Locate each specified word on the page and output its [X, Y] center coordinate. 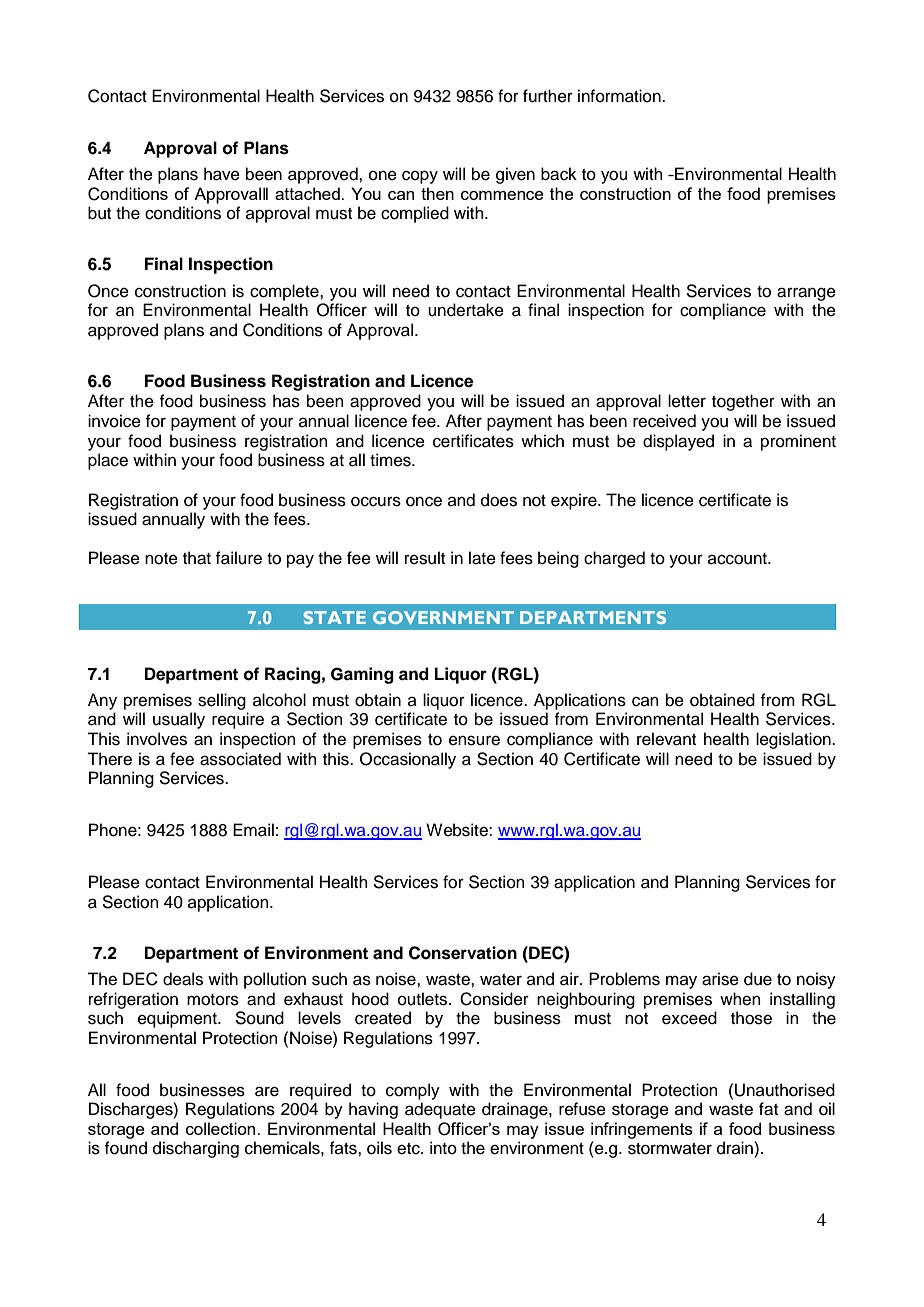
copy [420, 177]
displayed [678, 442]
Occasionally [408, 760]
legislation [794, 740]
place [108, 461]
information [620, 96]
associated [240, 759]
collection [222, 1128]
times [391, 460]
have [222, 174]
